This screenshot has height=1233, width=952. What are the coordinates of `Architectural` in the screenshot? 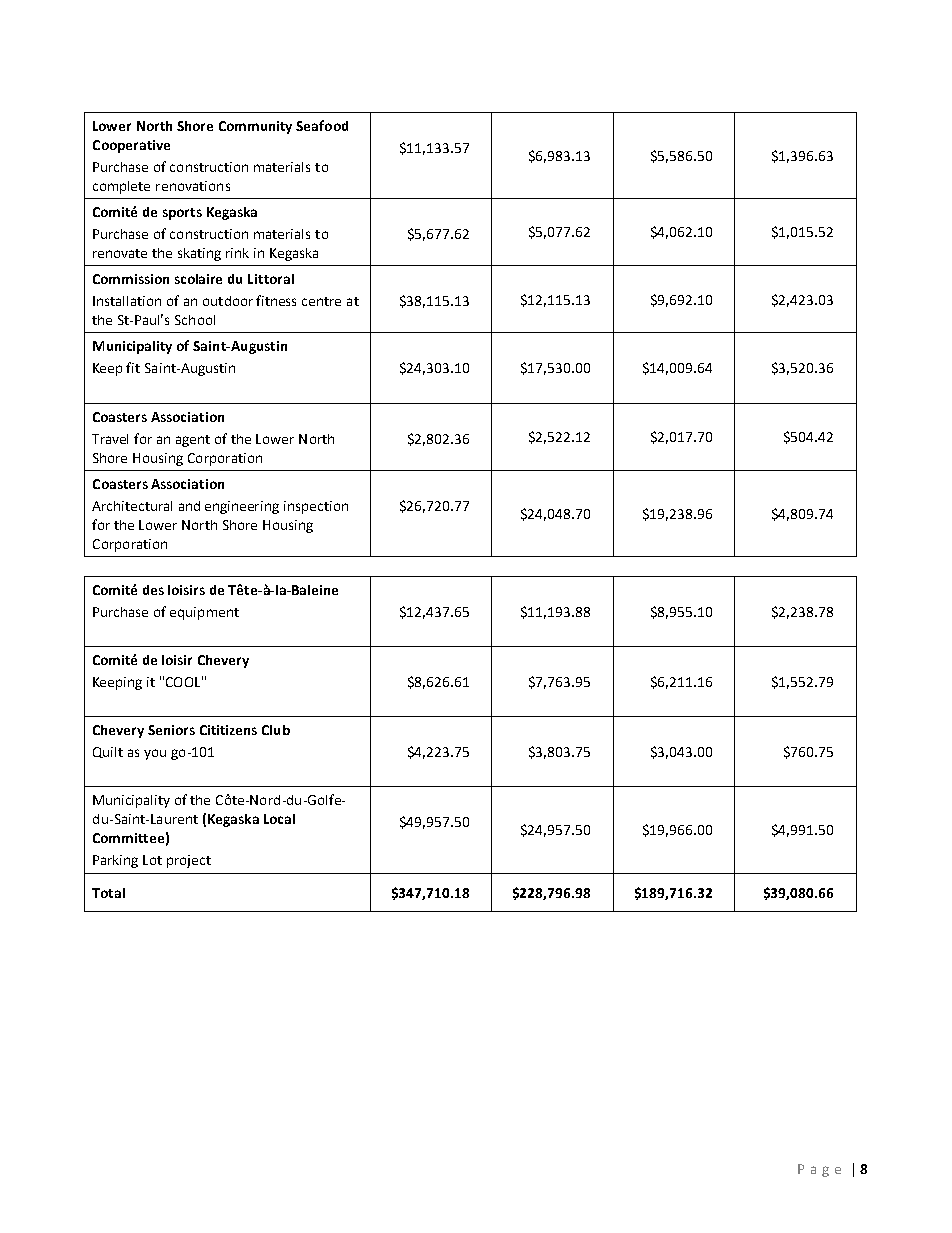 It's located at (132, 506).
